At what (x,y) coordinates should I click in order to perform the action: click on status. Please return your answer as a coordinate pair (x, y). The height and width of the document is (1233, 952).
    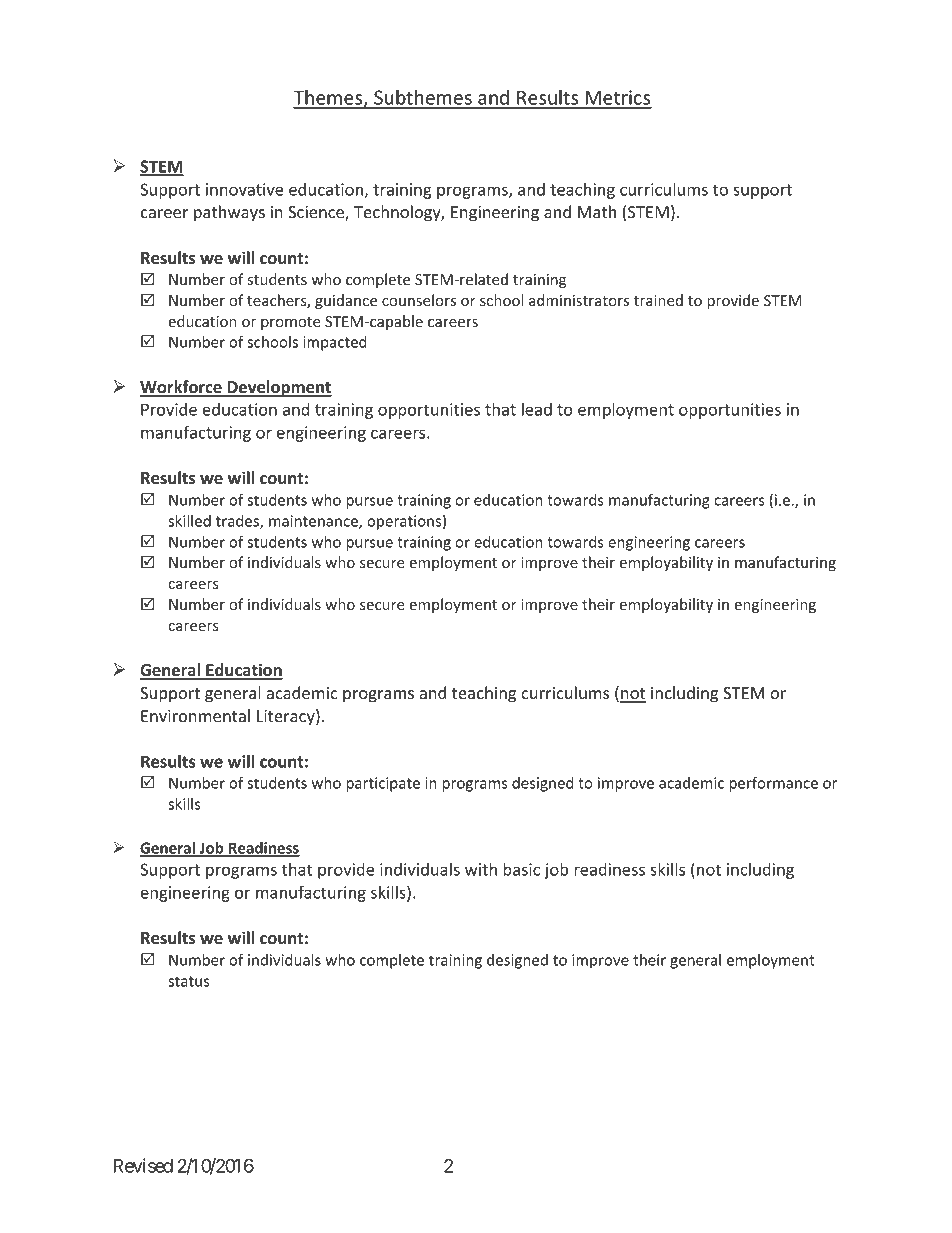
    Looking at the image, I should click on (189, 981).
